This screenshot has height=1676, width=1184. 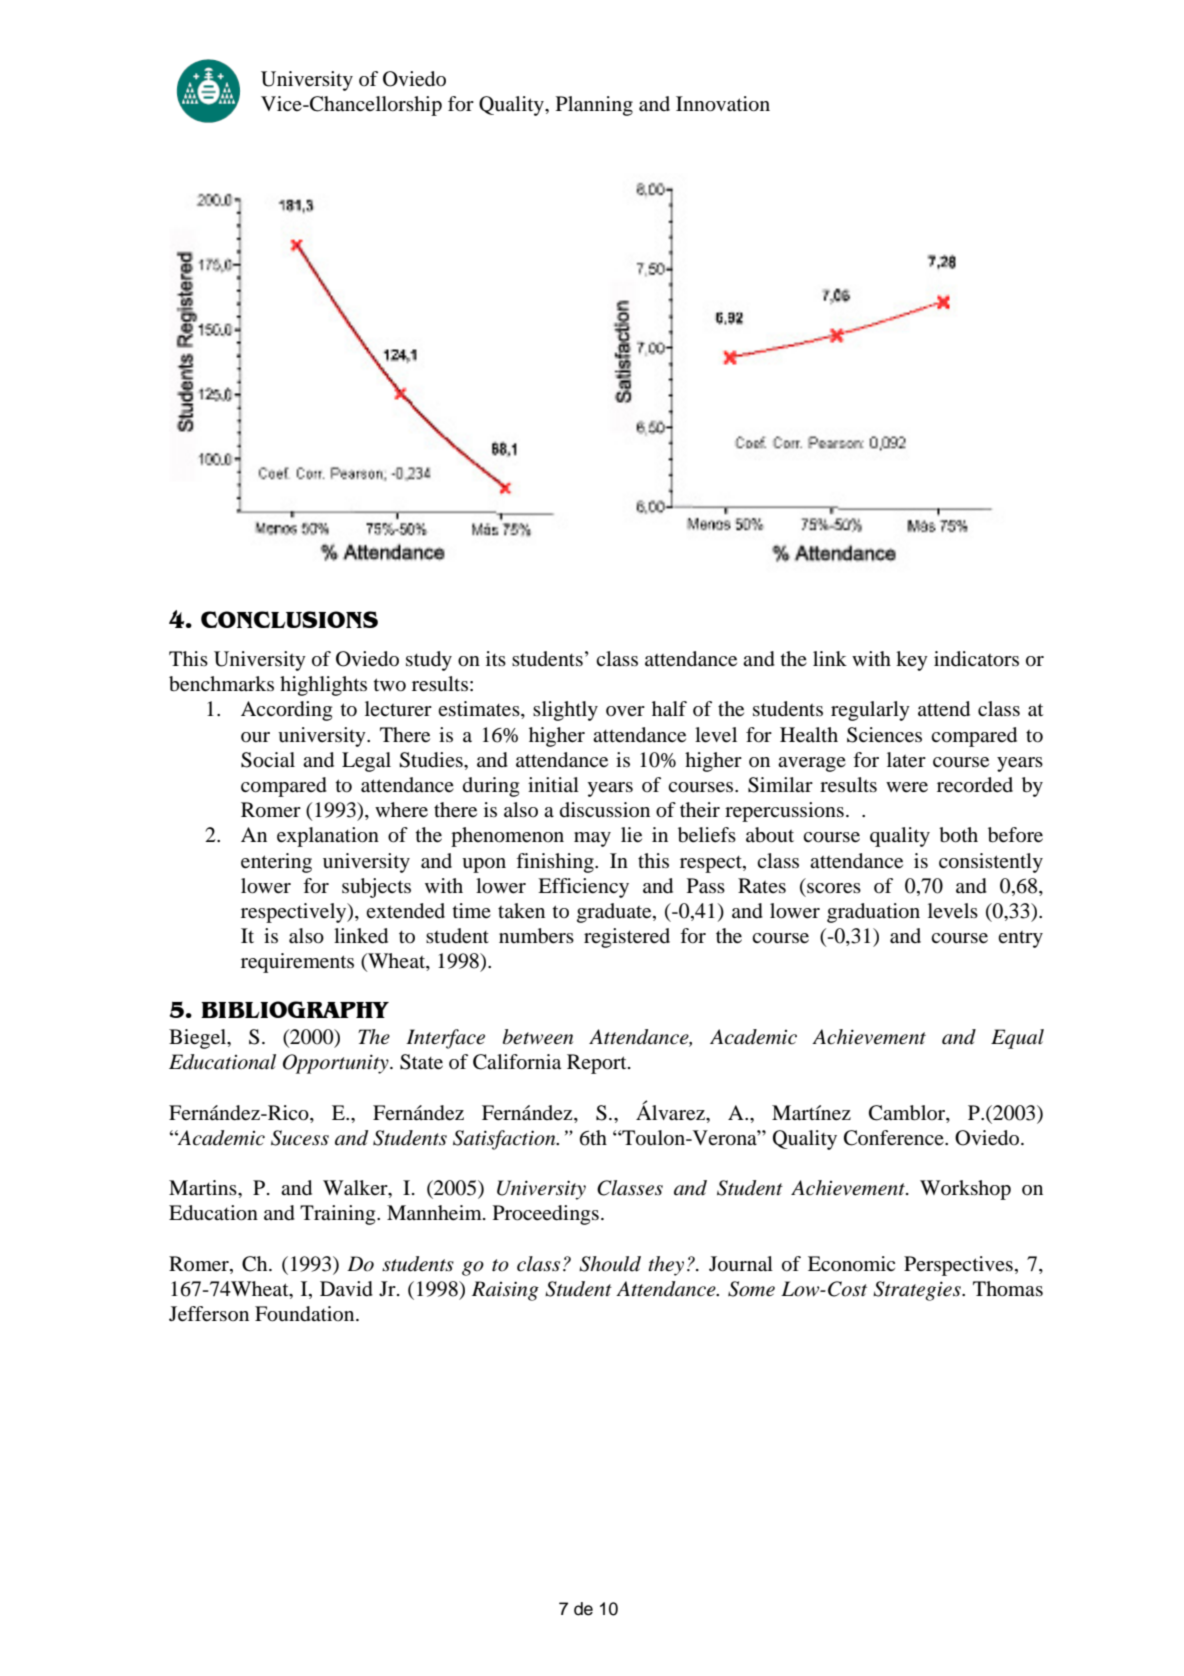 What do you see at coordinates (976, 659) in the screenshot?
I see `indicators` at bounding box center [976, 659].
